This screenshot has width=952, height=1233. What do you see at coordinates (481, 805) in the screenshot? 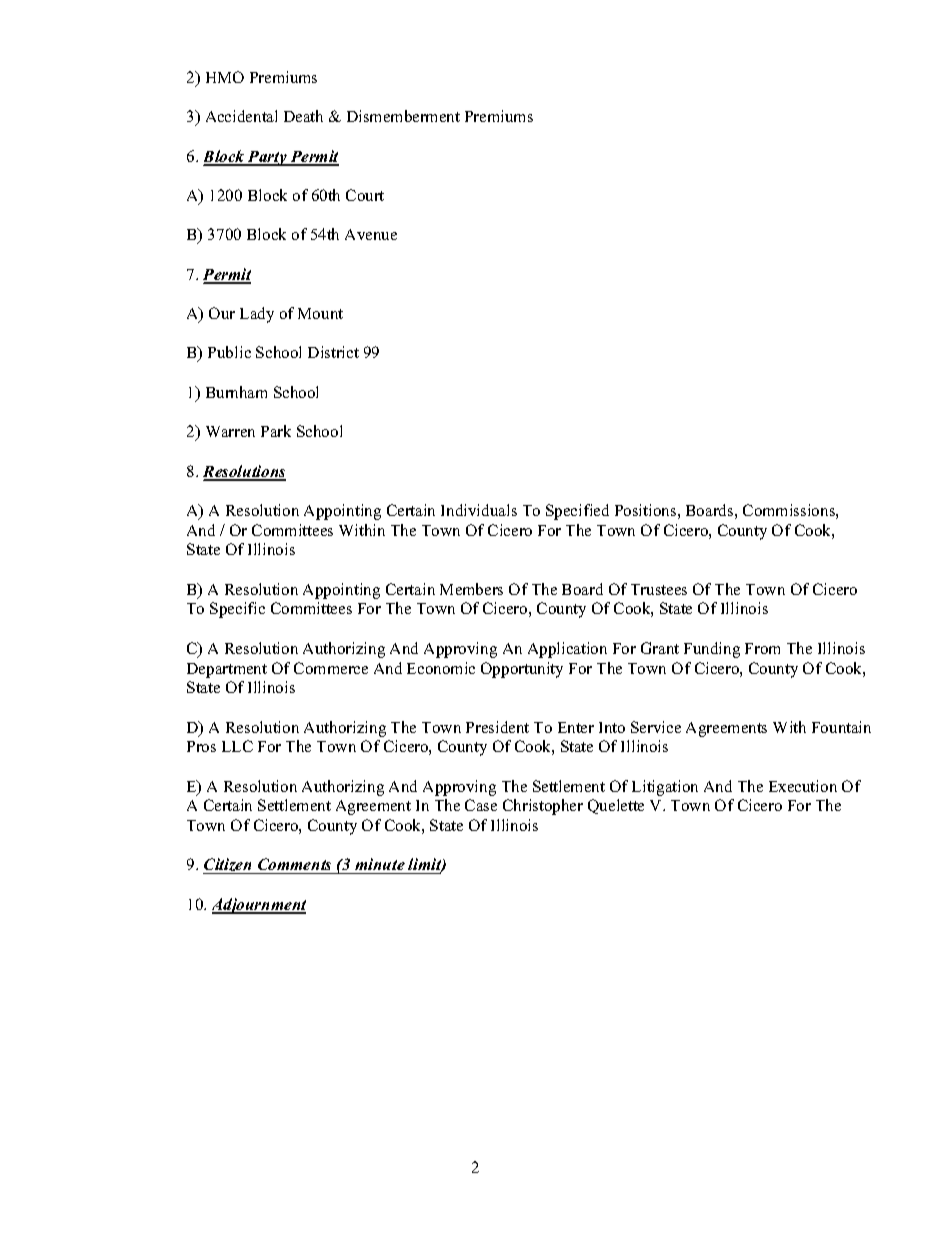
I see `Case` at bounding box center [481, 805].
